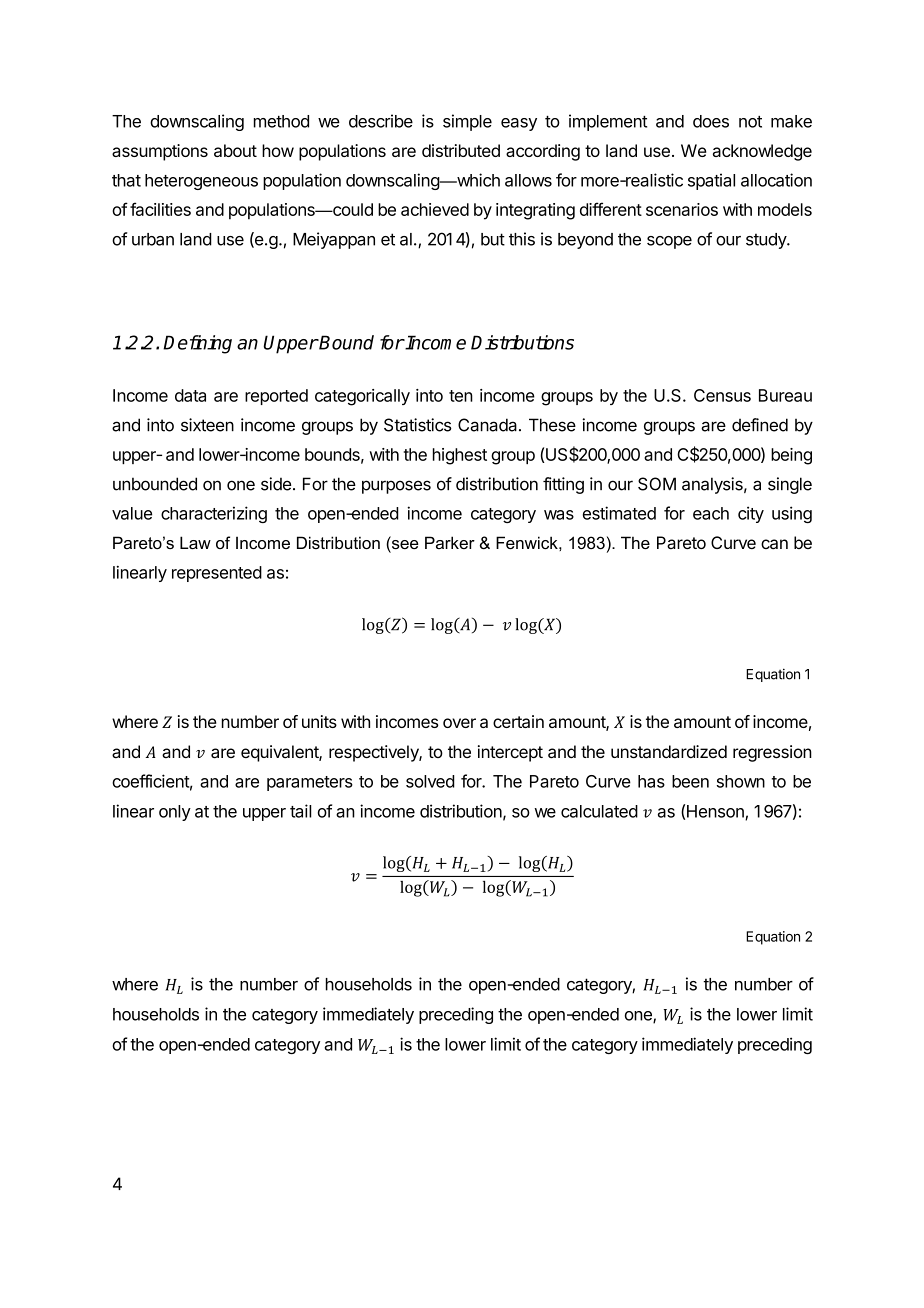  I want to click on Defining, so click(197, 344).
